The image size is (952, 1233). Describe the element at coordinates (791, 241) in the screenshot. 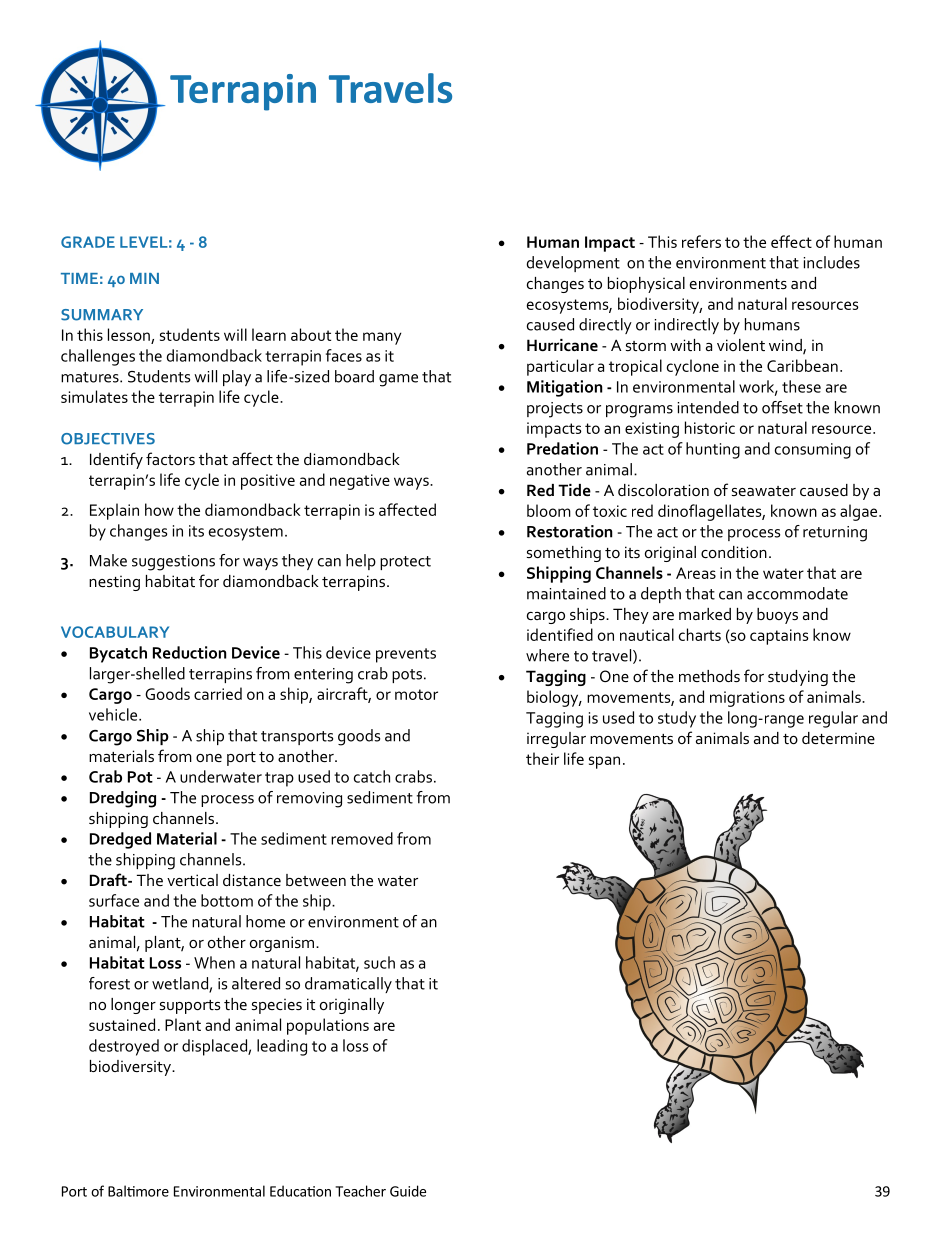

I see `effect` at that location.
